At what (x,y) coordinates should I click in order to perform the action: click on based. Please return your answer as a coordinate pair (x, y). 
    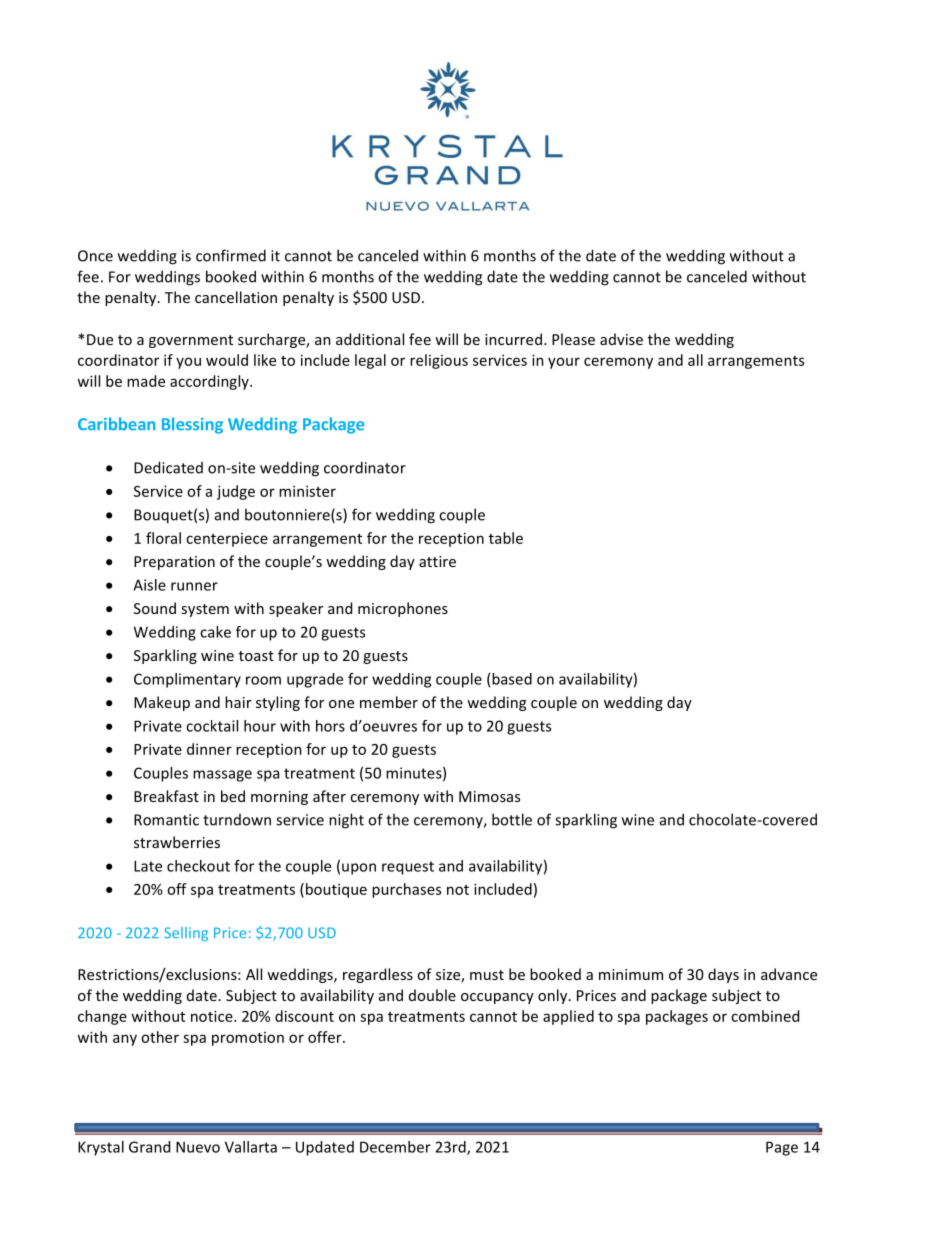
    Looking at the image, I should click on (512, 679).
